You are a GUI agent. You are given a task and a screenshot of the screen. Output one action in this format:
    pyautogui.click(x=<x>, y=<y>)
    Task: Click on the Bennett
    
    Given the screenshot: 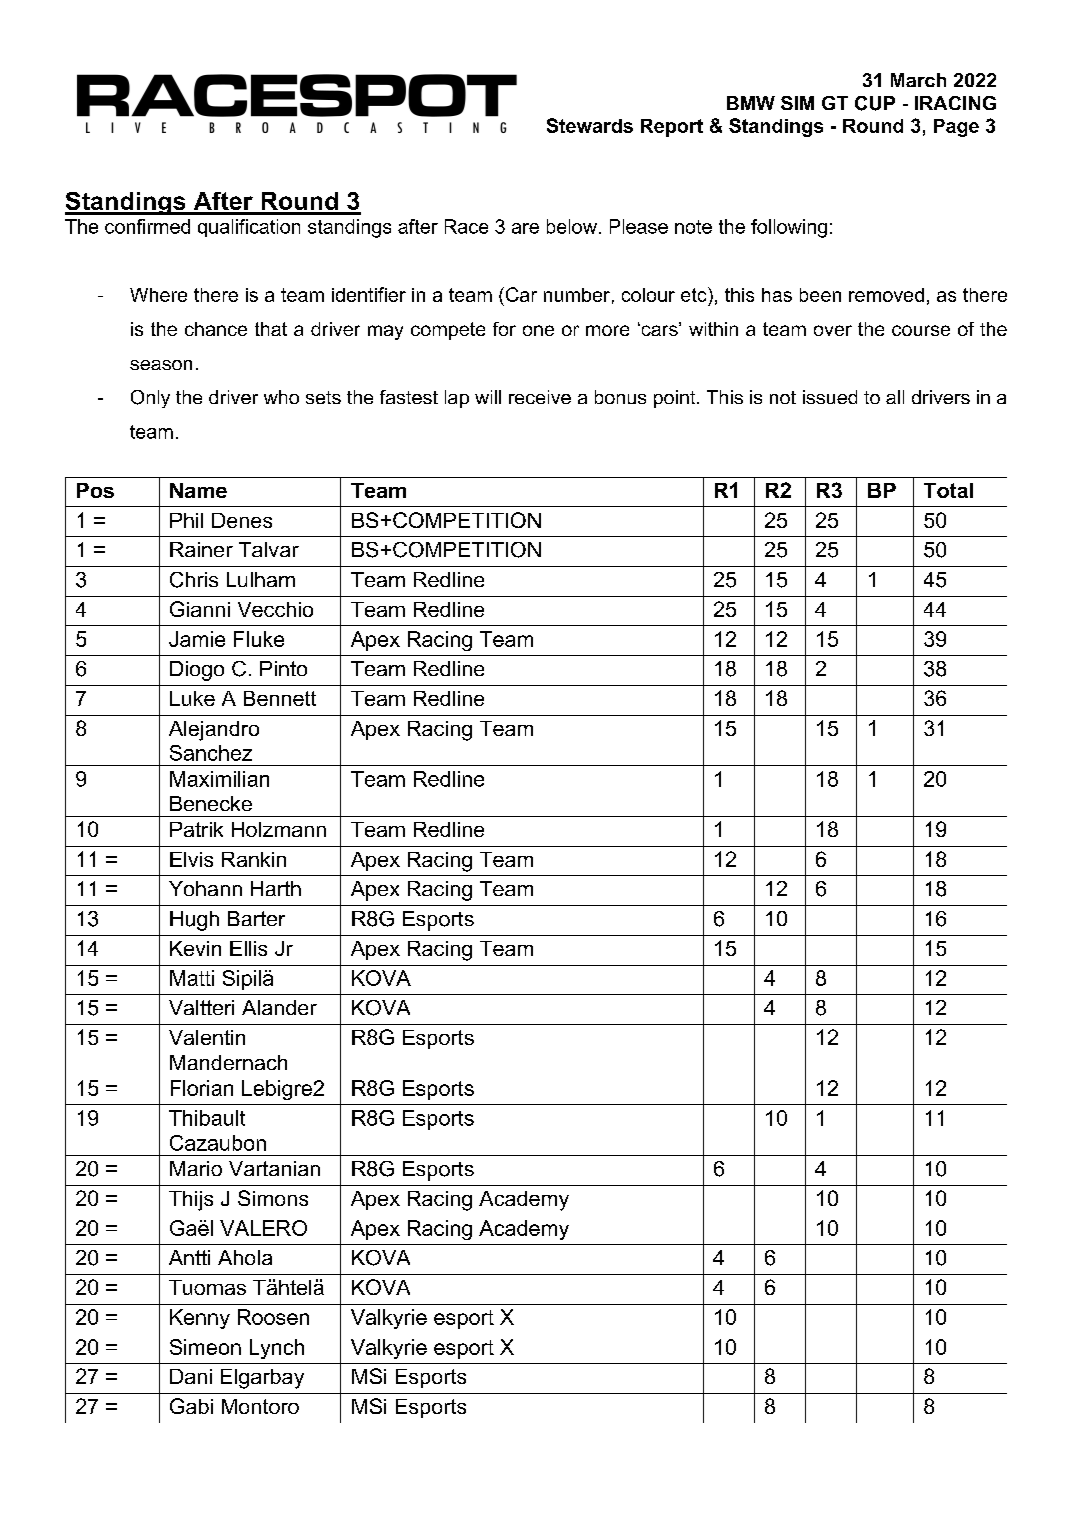 What is the action you would take?
    pyautogui.click(x=280, y=698)
